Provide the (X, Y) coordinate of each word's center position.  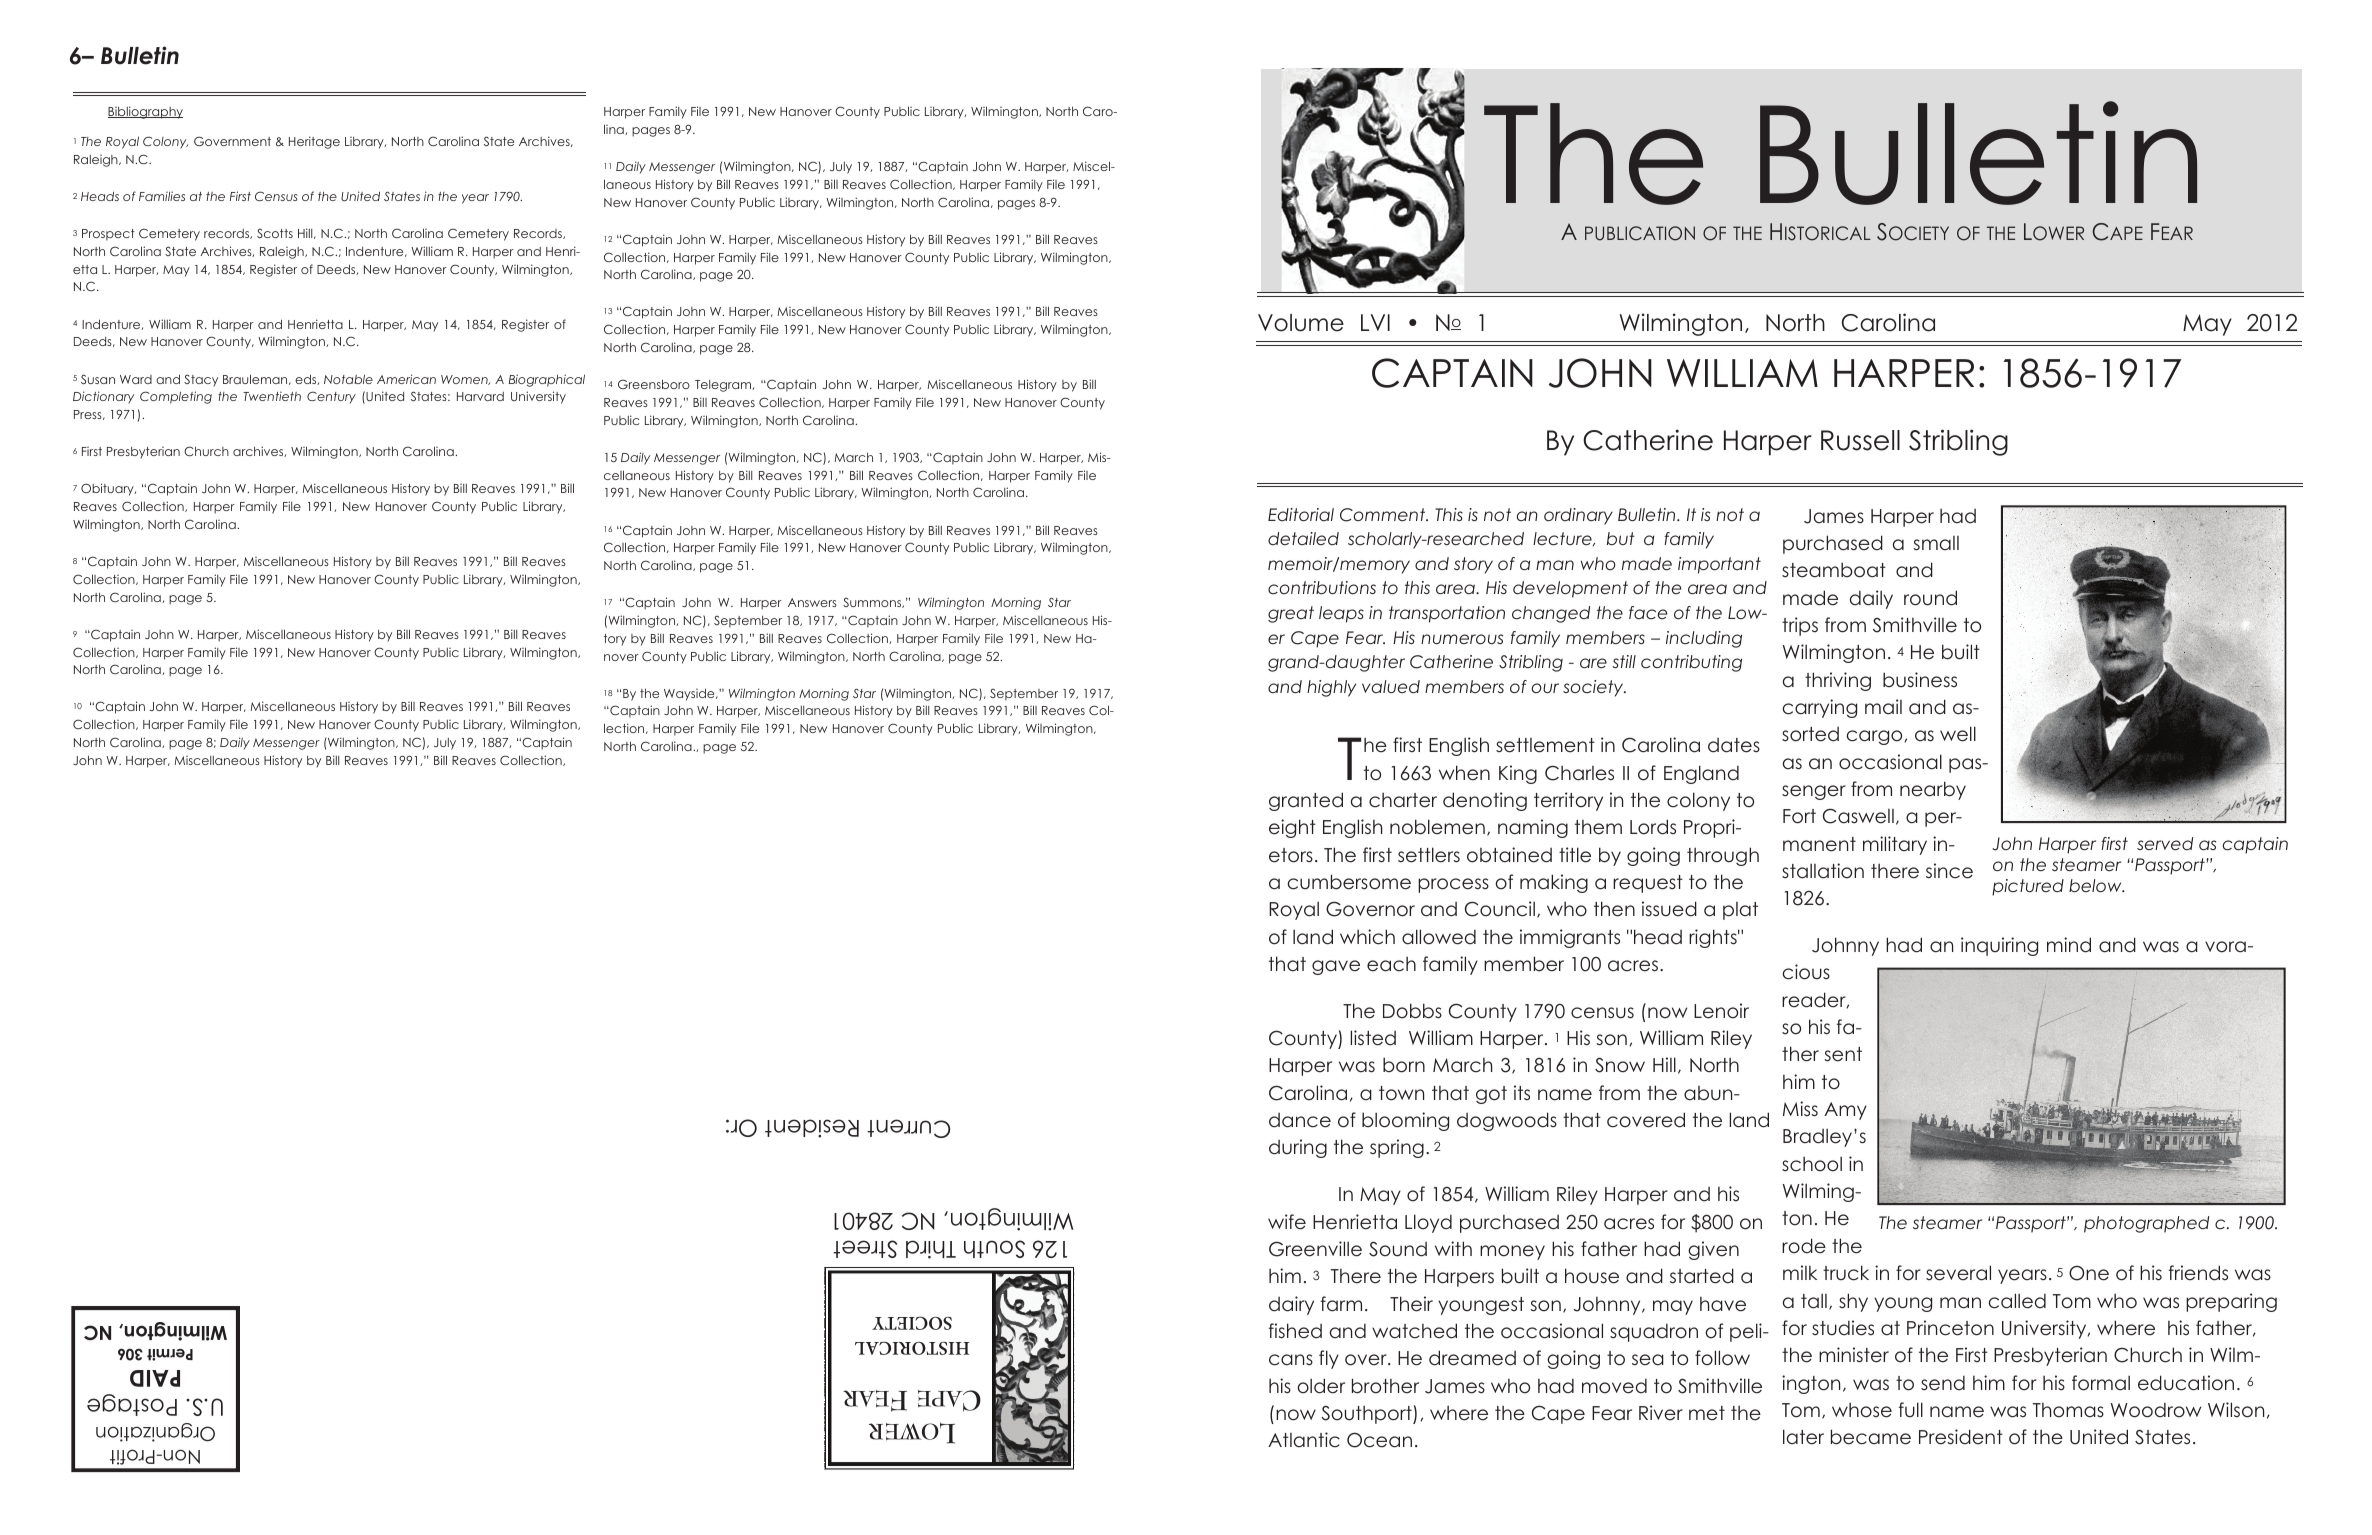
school (1812, 1164)
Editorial (1301, 514)
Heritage (314, 142)
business (1920, 680)
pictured (2028, 887)
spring (1397, 1148)
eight (1292, 828)
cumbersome (1349, 882)
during (1298, 1148)
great (1291, 614)
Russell (1860, 440)
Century (331, 397)
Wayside (690, 694)
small (1936, 543)
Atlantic (1304, 1440)
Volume (1301, 323)
